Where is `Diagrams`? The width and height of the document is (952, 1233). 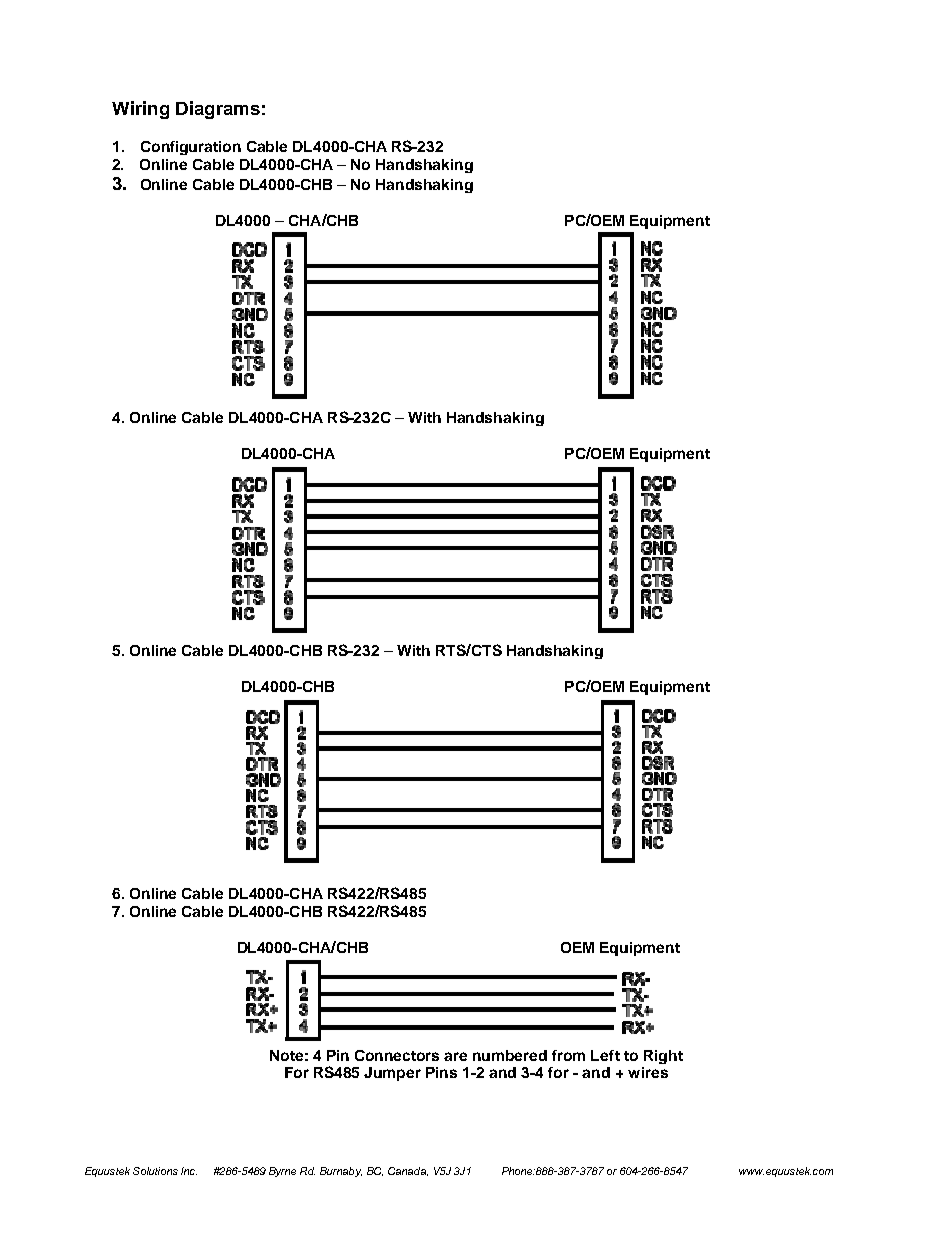 Diagrams is located at coordinates (218, 110).
